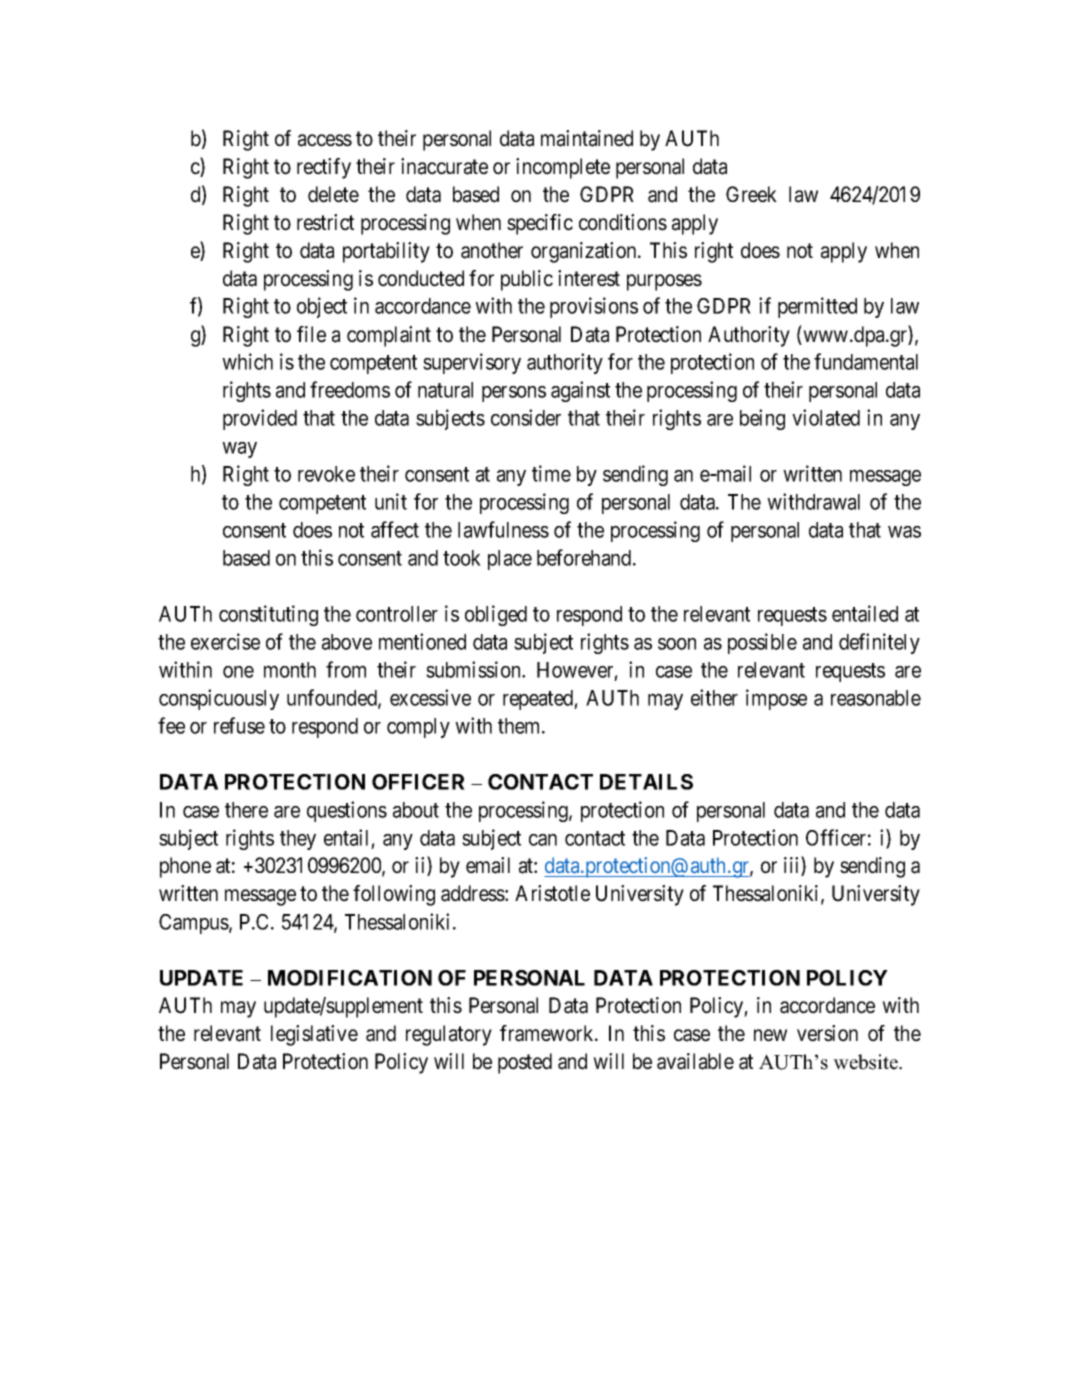 The height and width of the image is (1396, 1079). Describe the element at coordinates (496, 615) in the image. I see `obliged` at that location.
